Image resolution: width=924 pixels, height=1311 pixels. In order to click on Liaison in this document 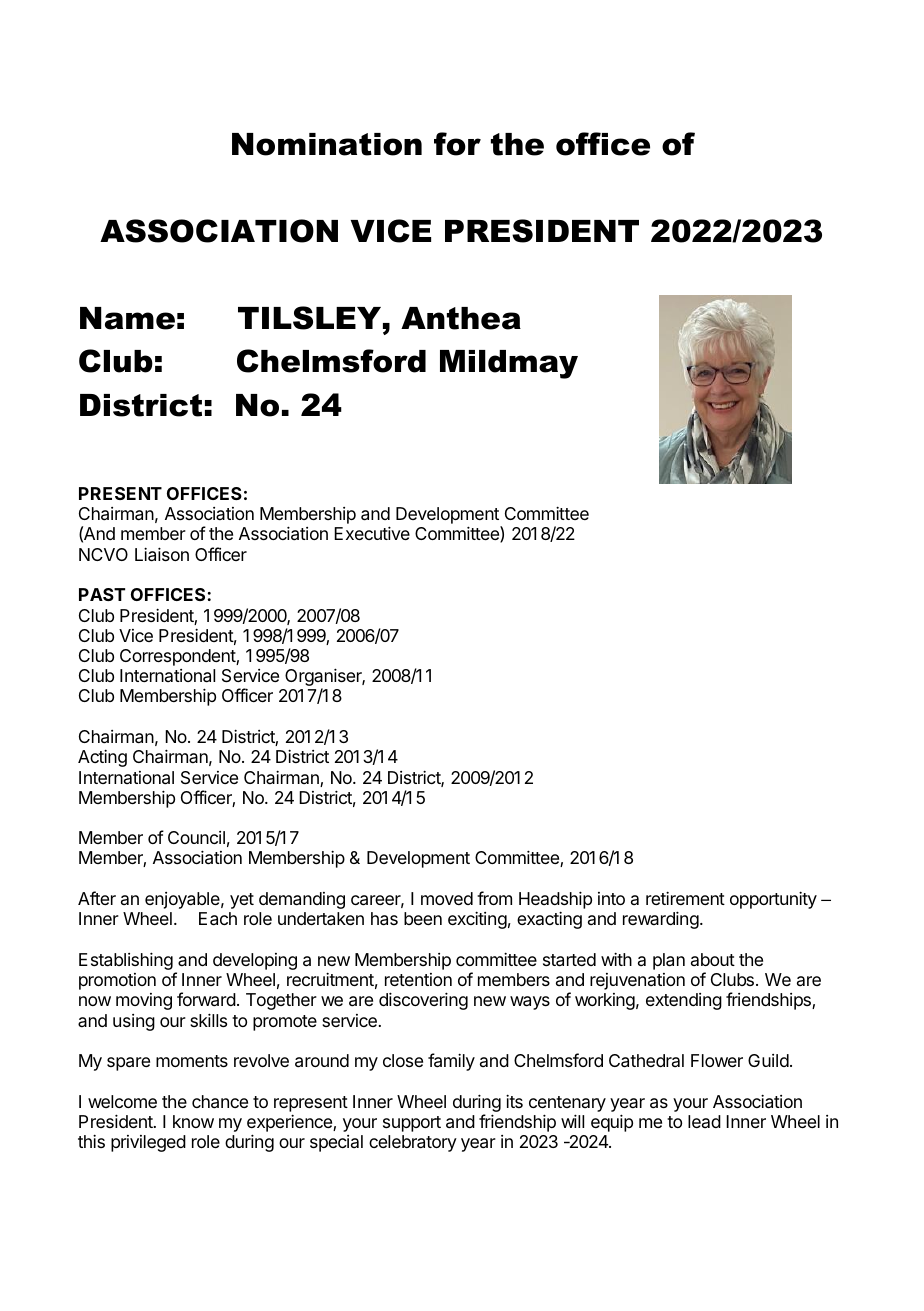, I will do `click(162, 554)`.
